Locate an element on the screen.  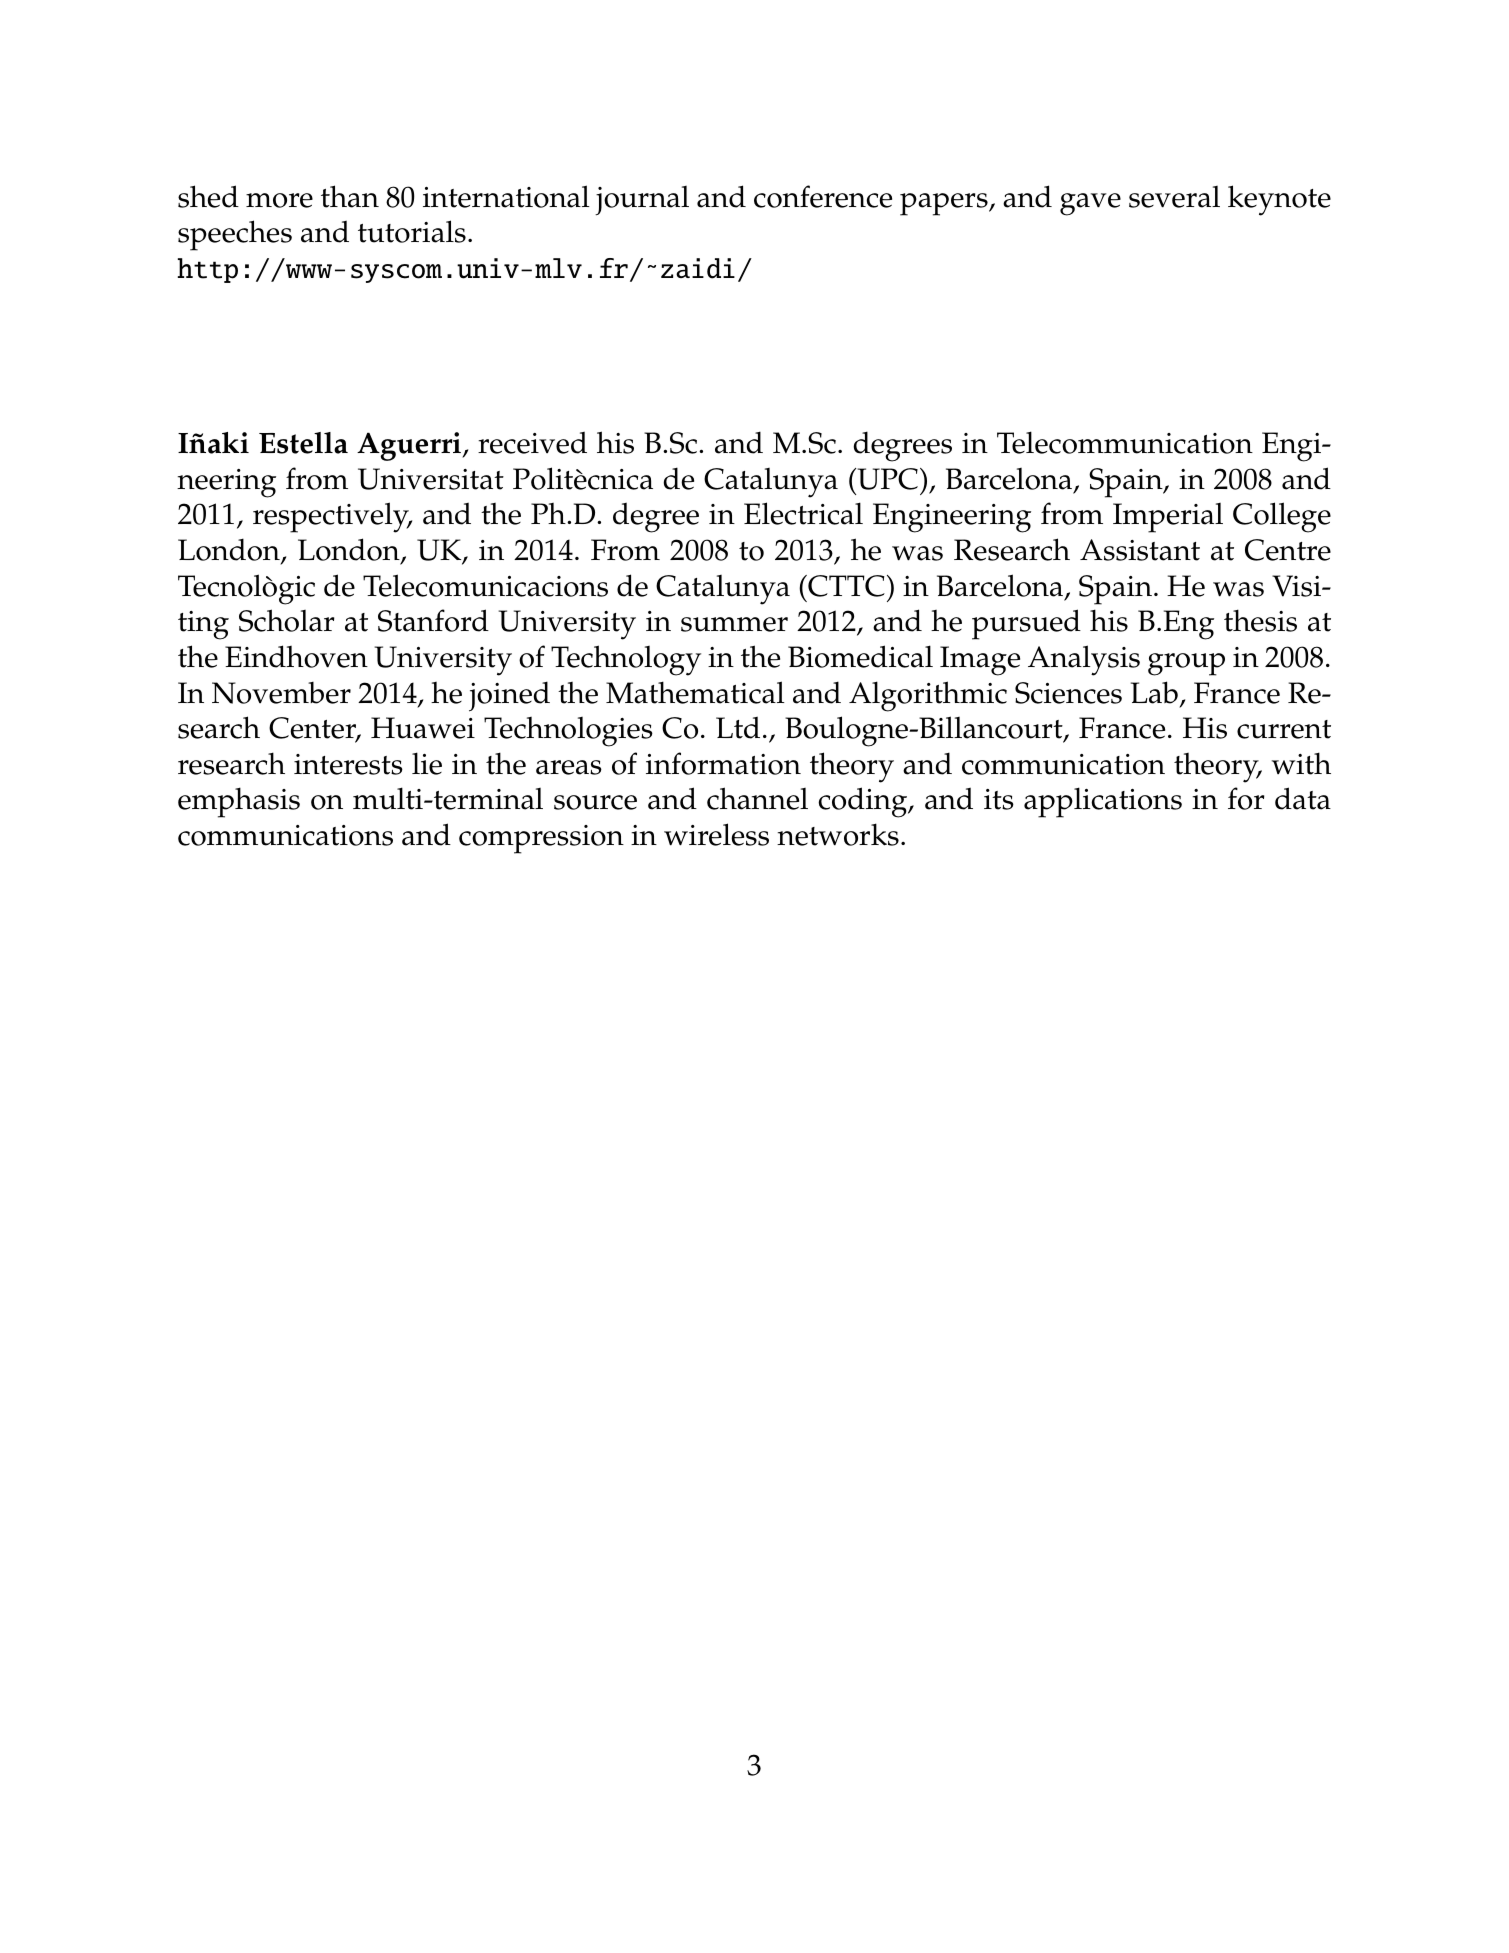
several is located at coordinates (1174, 197).
